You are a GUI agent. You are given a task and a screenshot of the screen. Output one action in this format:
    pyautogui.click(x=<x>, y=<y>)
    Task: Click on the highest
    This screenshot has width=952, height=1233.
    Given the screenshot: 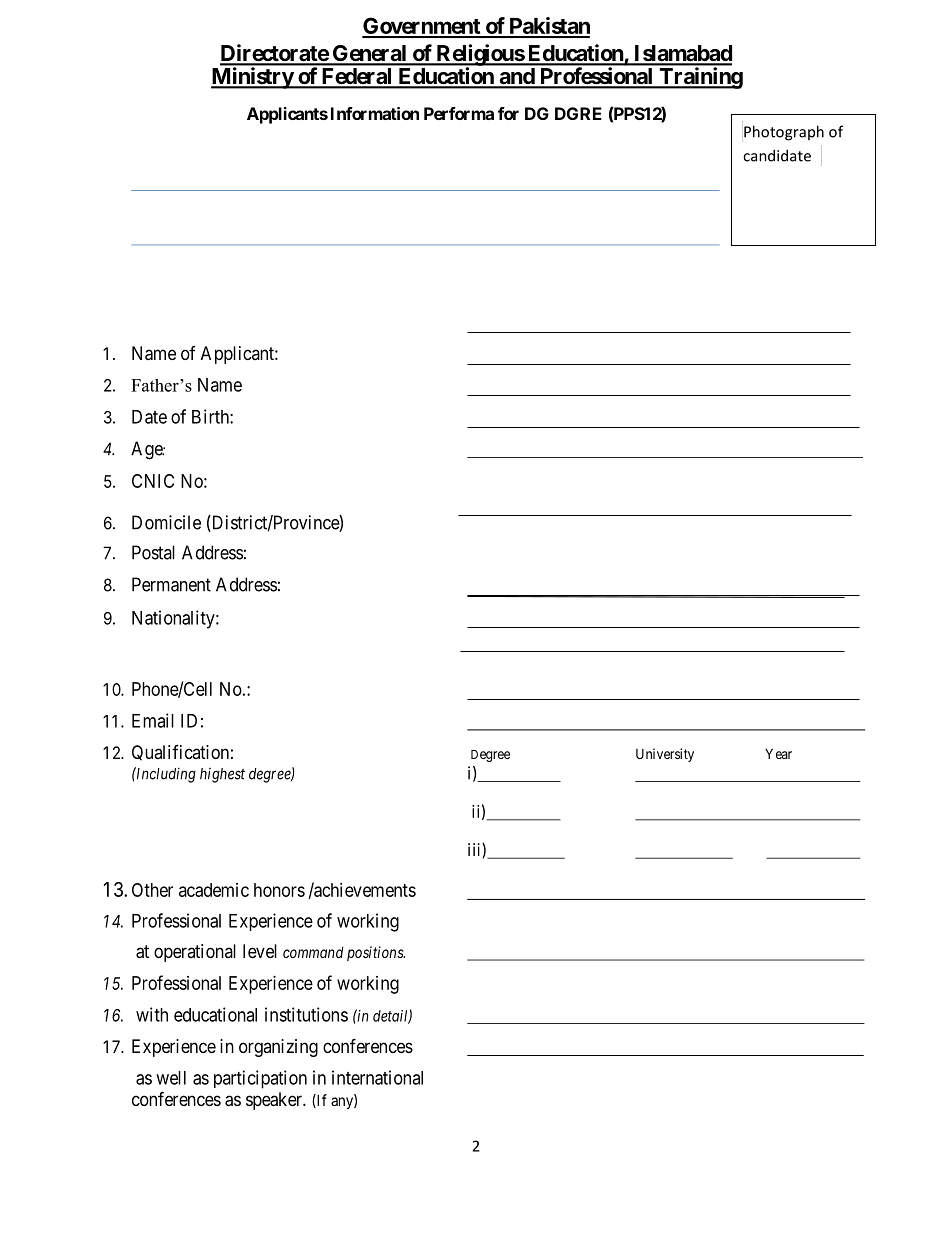 What is the action you would take?
    pyautogui.click(x=222, y=775)
